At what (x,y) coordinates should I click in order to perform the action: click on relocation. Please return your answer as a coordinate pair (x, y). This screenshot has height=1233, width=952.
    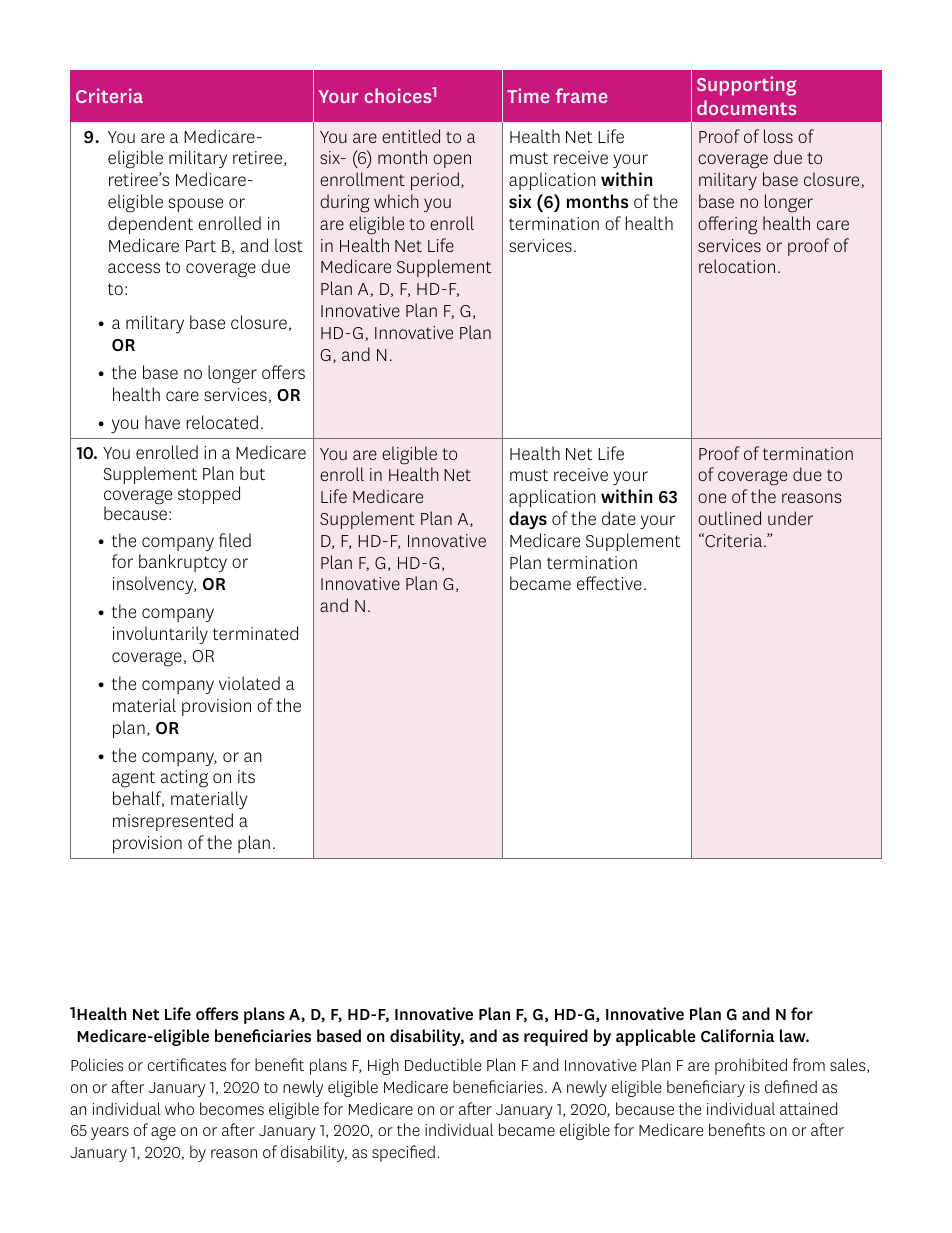
    Looking at the image, I should click on (737, 266).
